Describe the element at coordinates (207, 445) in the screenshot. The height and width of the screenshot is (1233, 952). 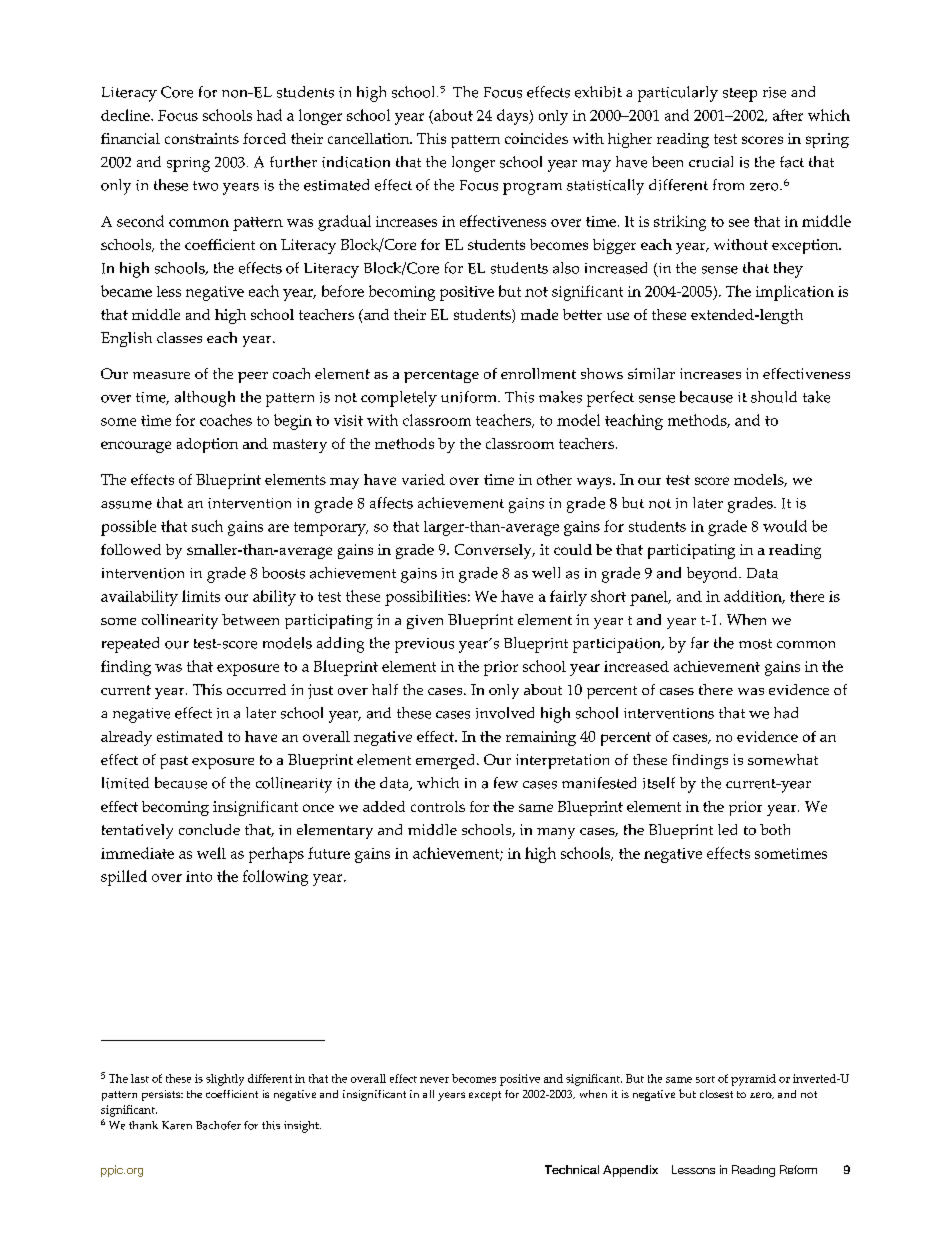
I see `adoption` at that location.
